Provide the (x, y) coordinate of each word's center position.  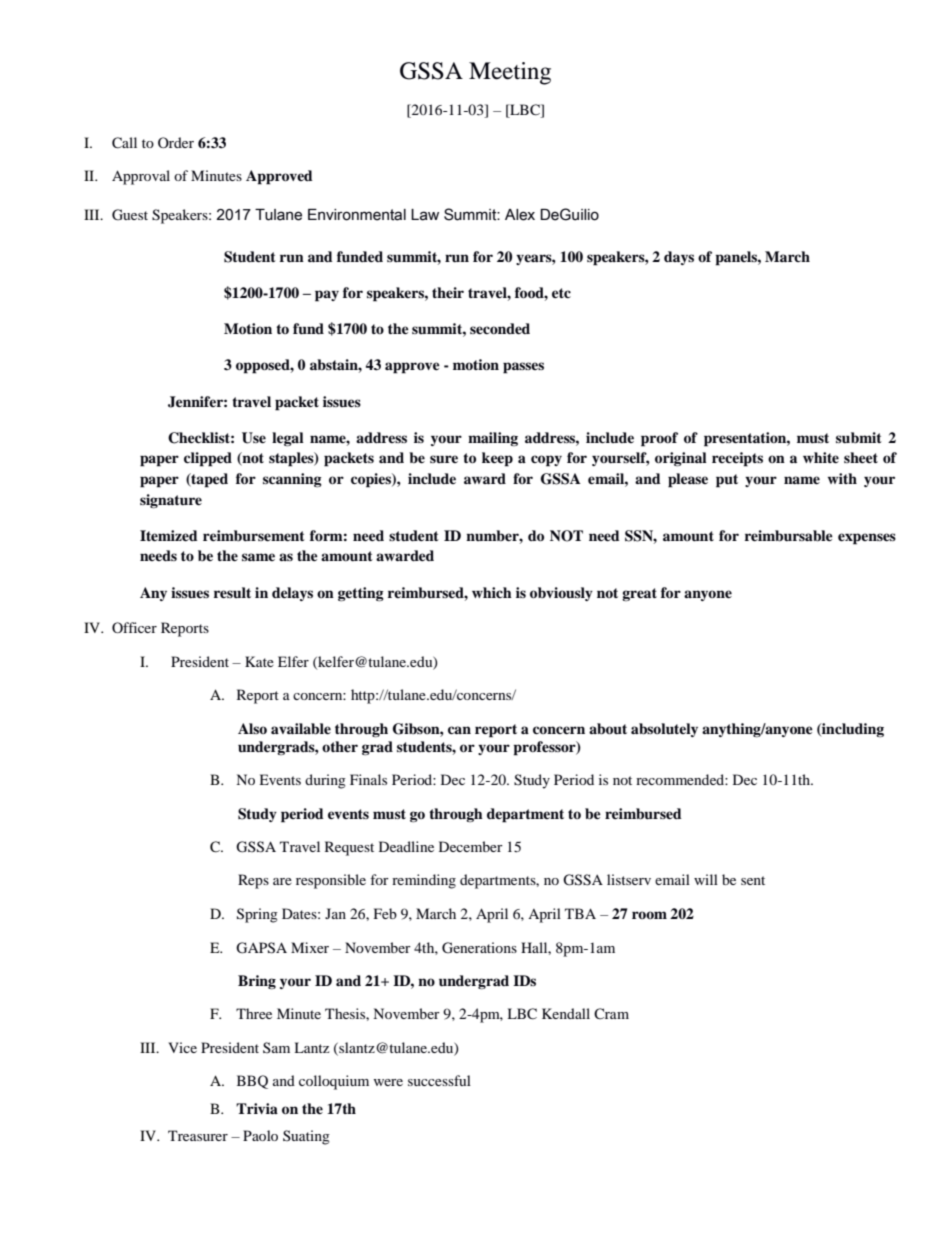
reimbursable (789, 536)
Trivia (257, 1108)
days (679, 258)
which (492, 592)
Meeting (510, 73)
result (232, 592)
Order (176, 142)
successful (439, 1080)
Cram (611, 1013)
